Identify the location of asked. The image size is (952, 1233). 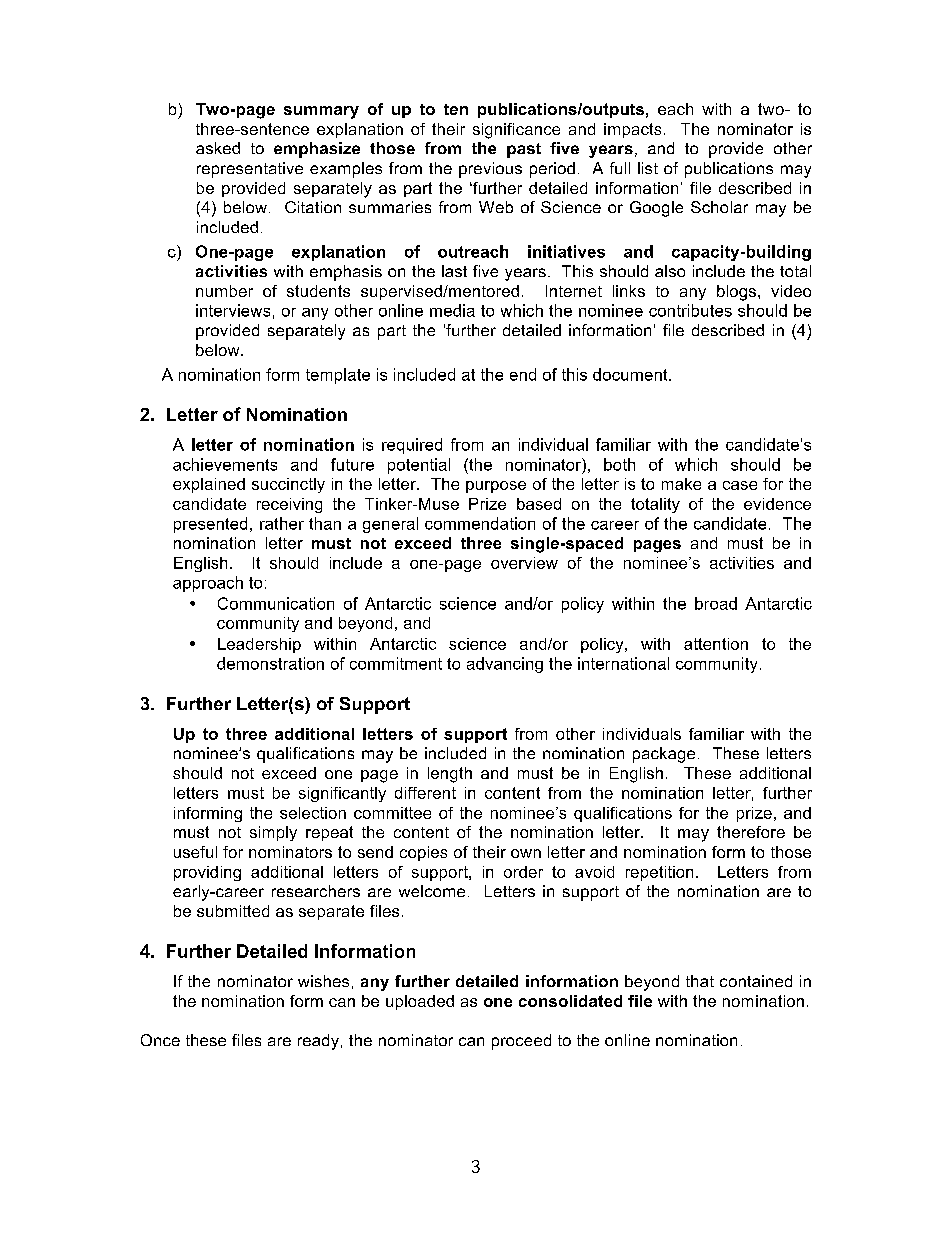
(218, 148).
